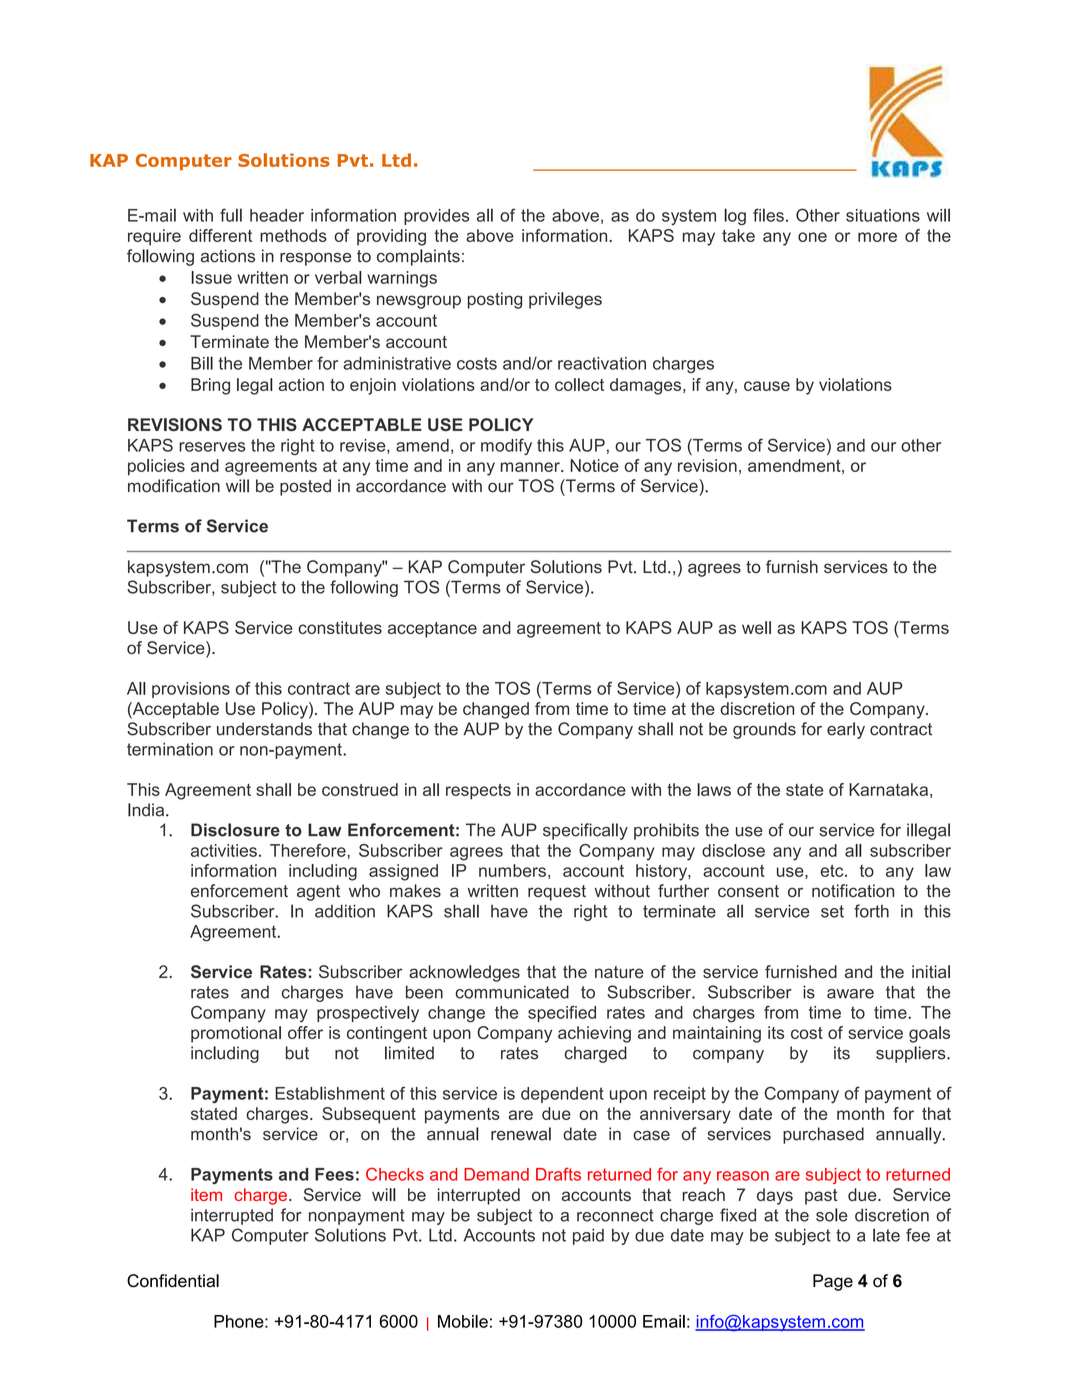 The image size is (1078, 1395). Describe the element at coordinates (877, 237) in the screenshot. I see `more` at that location.
